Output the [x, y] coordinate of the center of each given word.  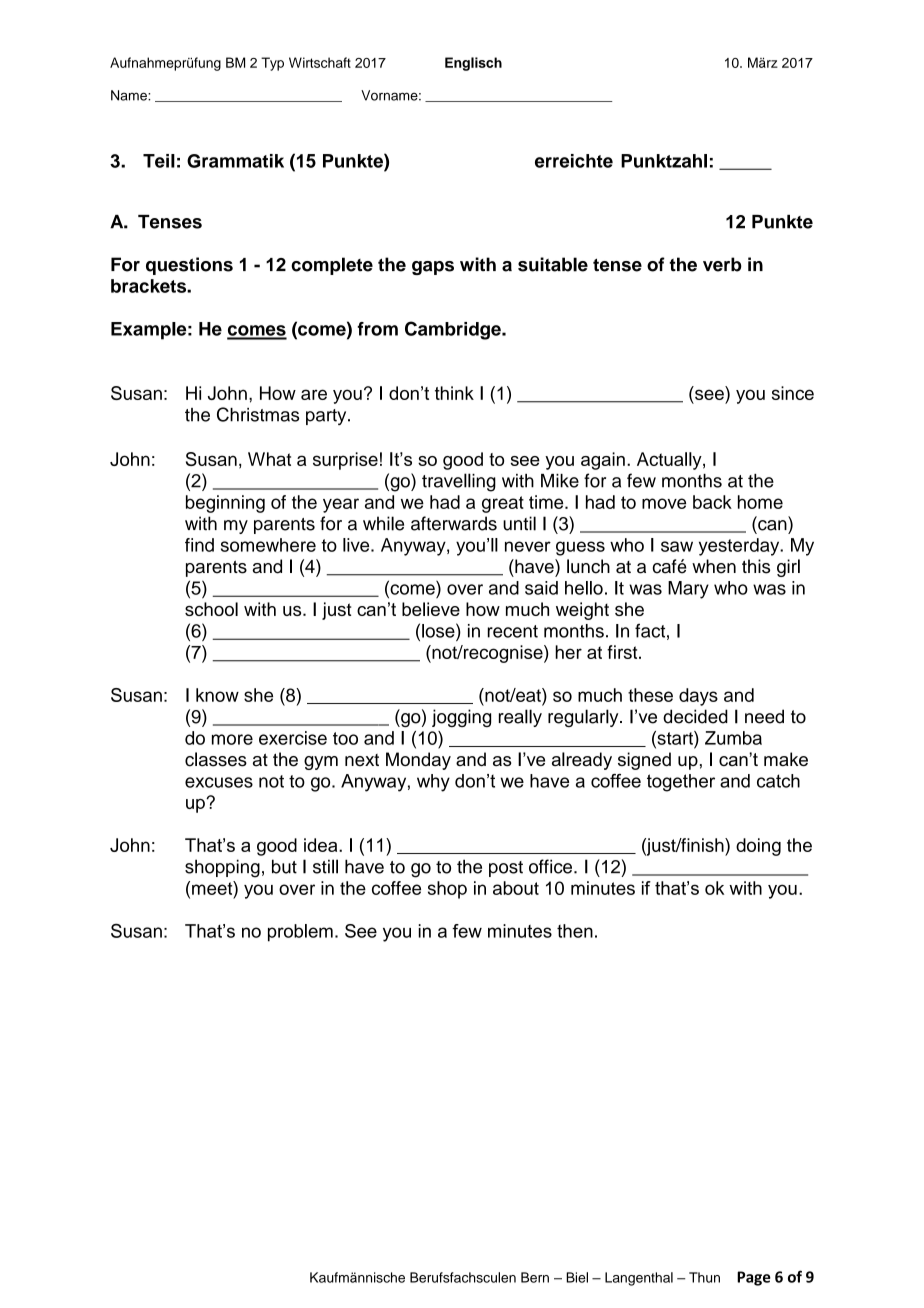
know [217, 695]
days [698, 697]
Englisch [473, 64]
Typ [272, 64]
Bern [535, 1277]
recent [513, 631]
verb [722, 264]
